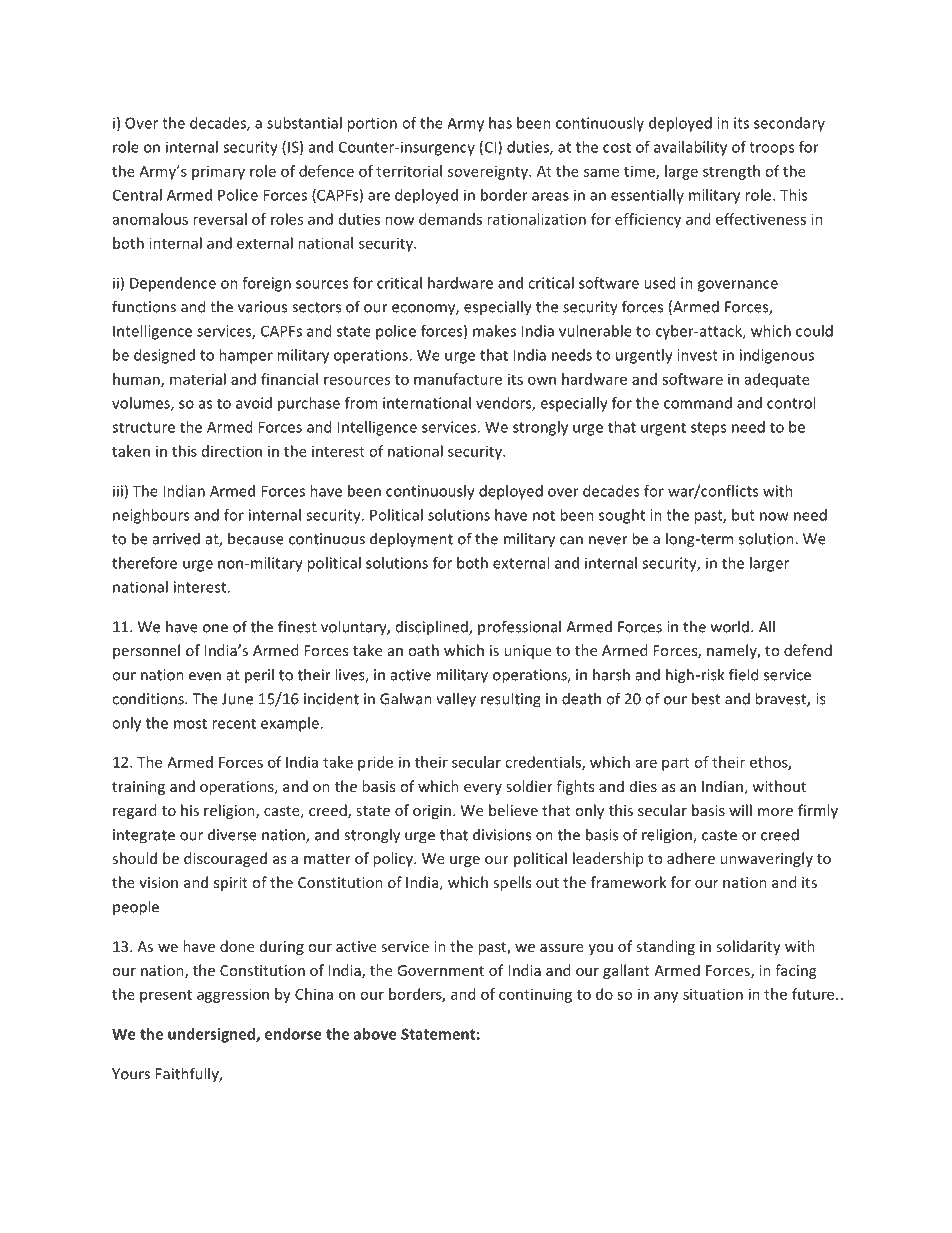  What do you see at coordinates (676, 764) in the image?
I see `part` at bounding box center [676, 764].
